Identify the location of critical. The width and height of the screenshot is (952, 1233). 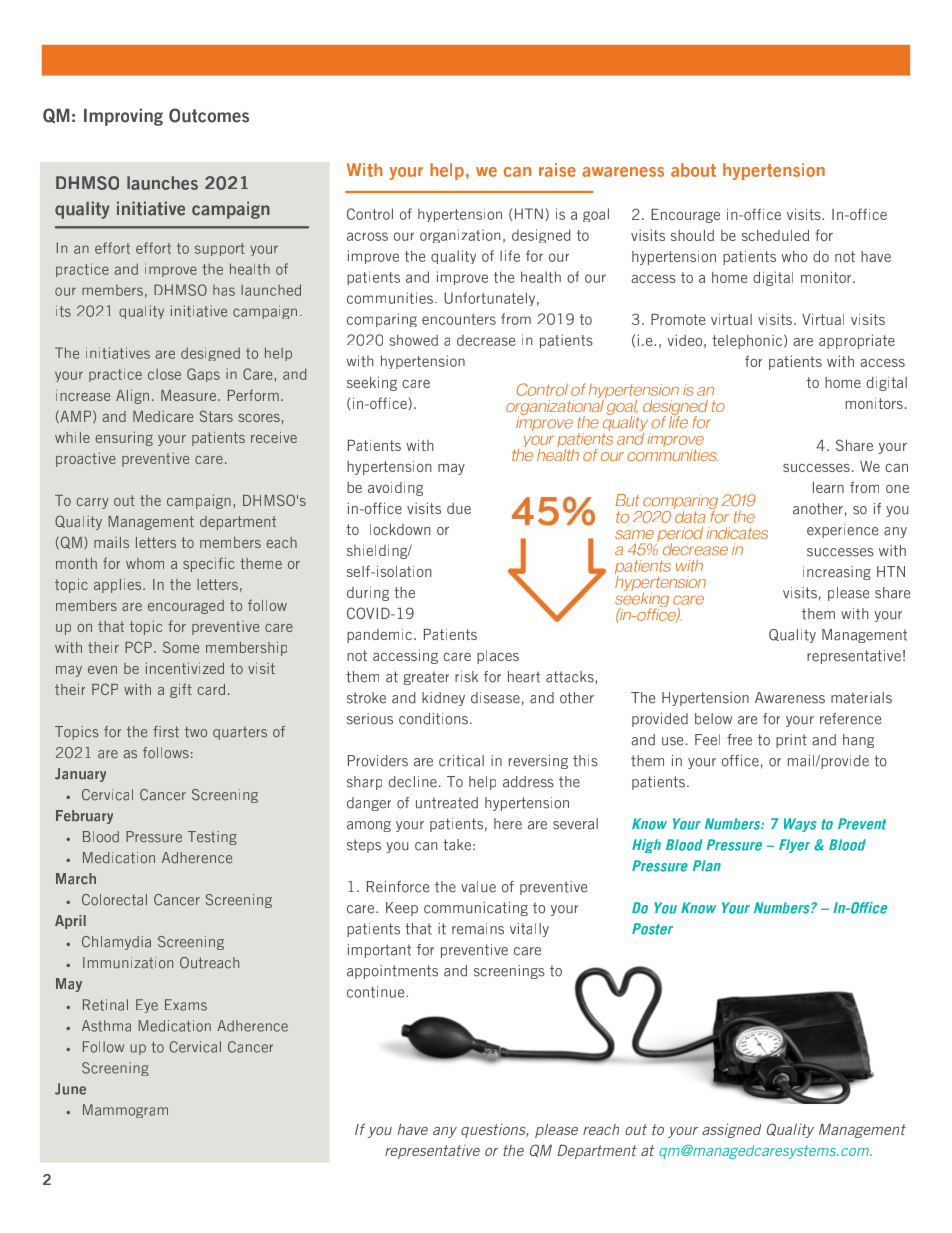
(461, 761).
